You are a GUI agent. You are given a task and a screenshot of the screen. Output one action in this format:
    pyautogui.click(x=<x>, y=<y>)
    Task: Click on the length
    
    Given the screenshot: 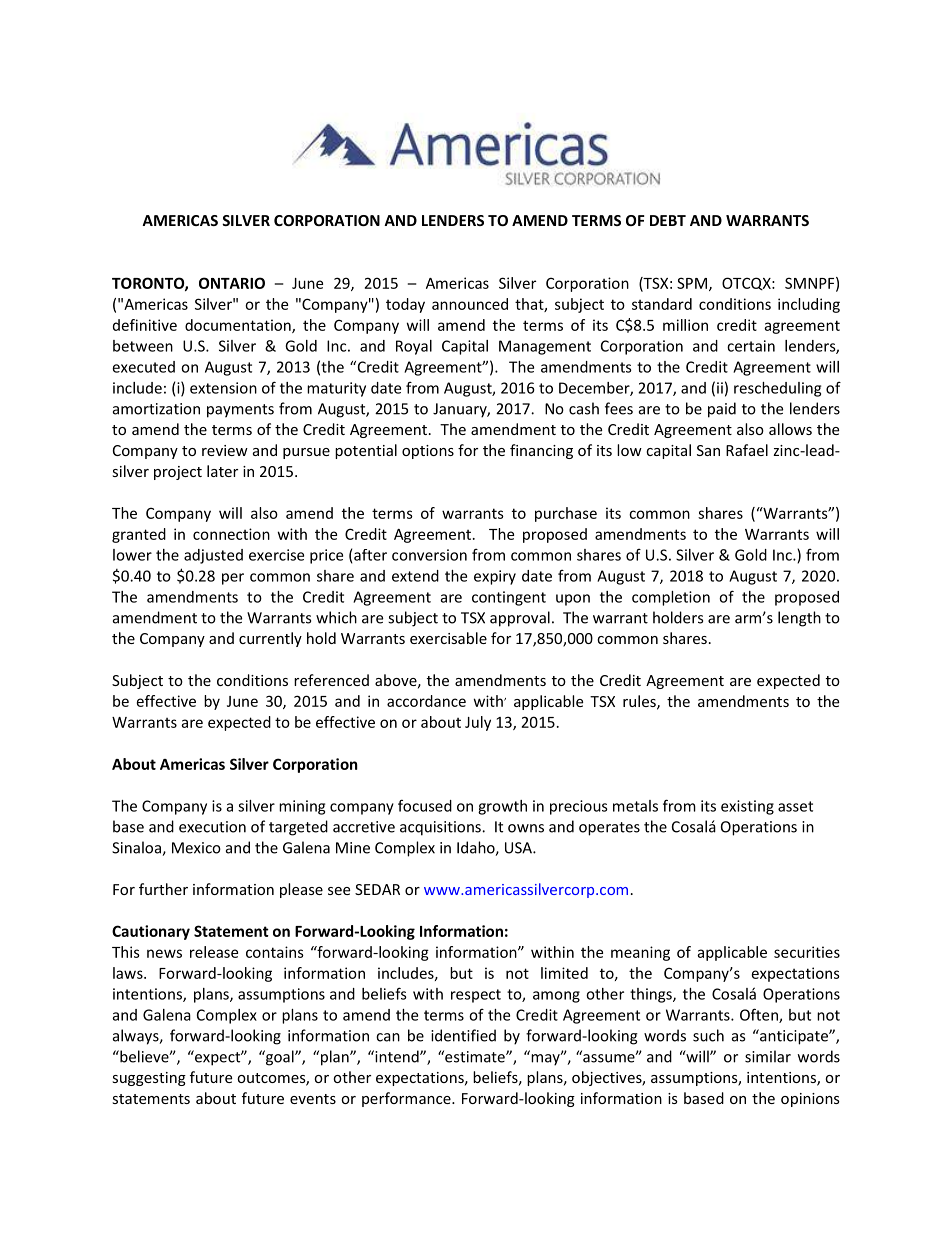 What is the action you would take?
    pyautogui.click(x=799, y=619)
